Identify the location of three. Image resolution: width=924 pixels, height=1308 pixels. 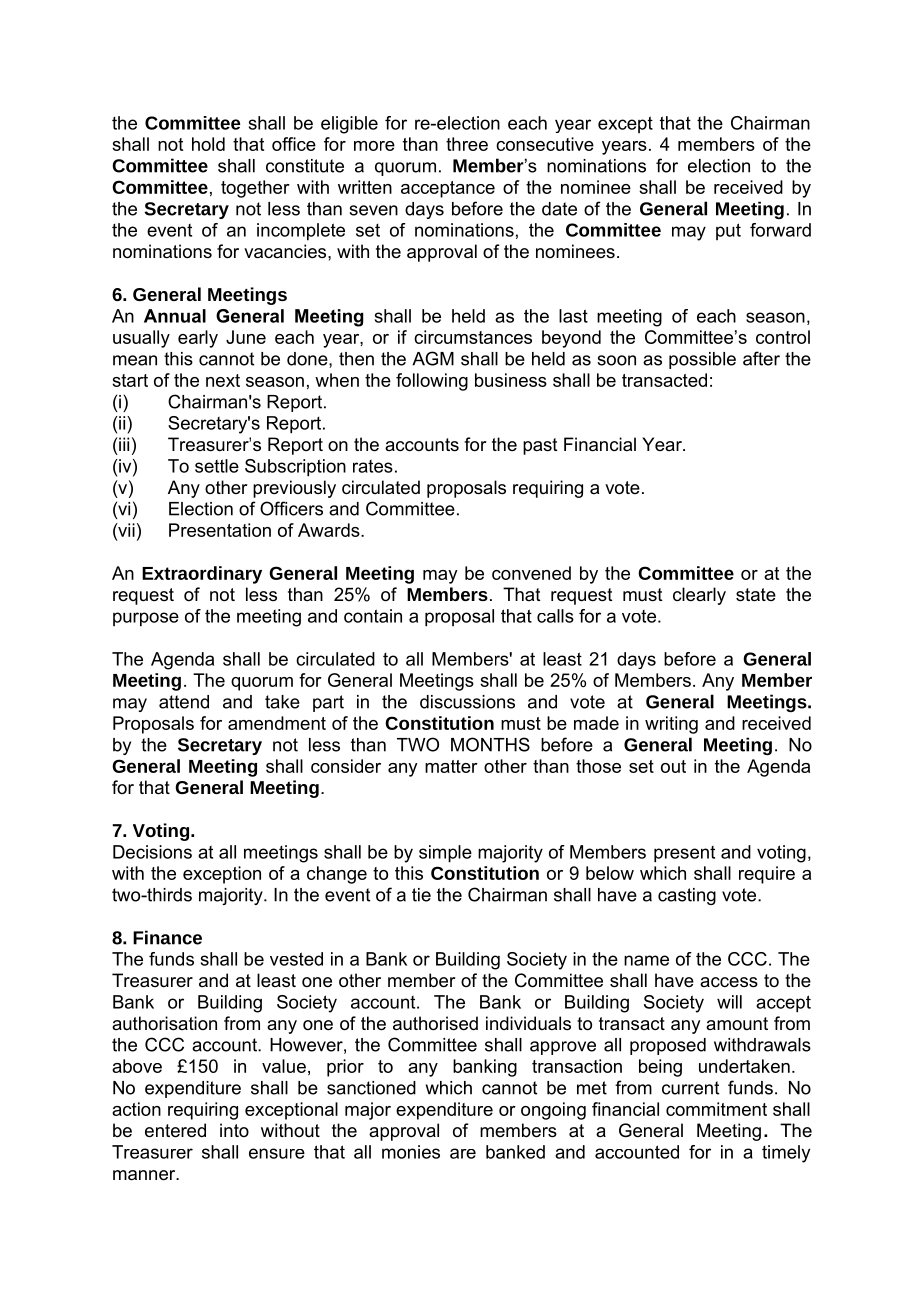
(467, 144).
